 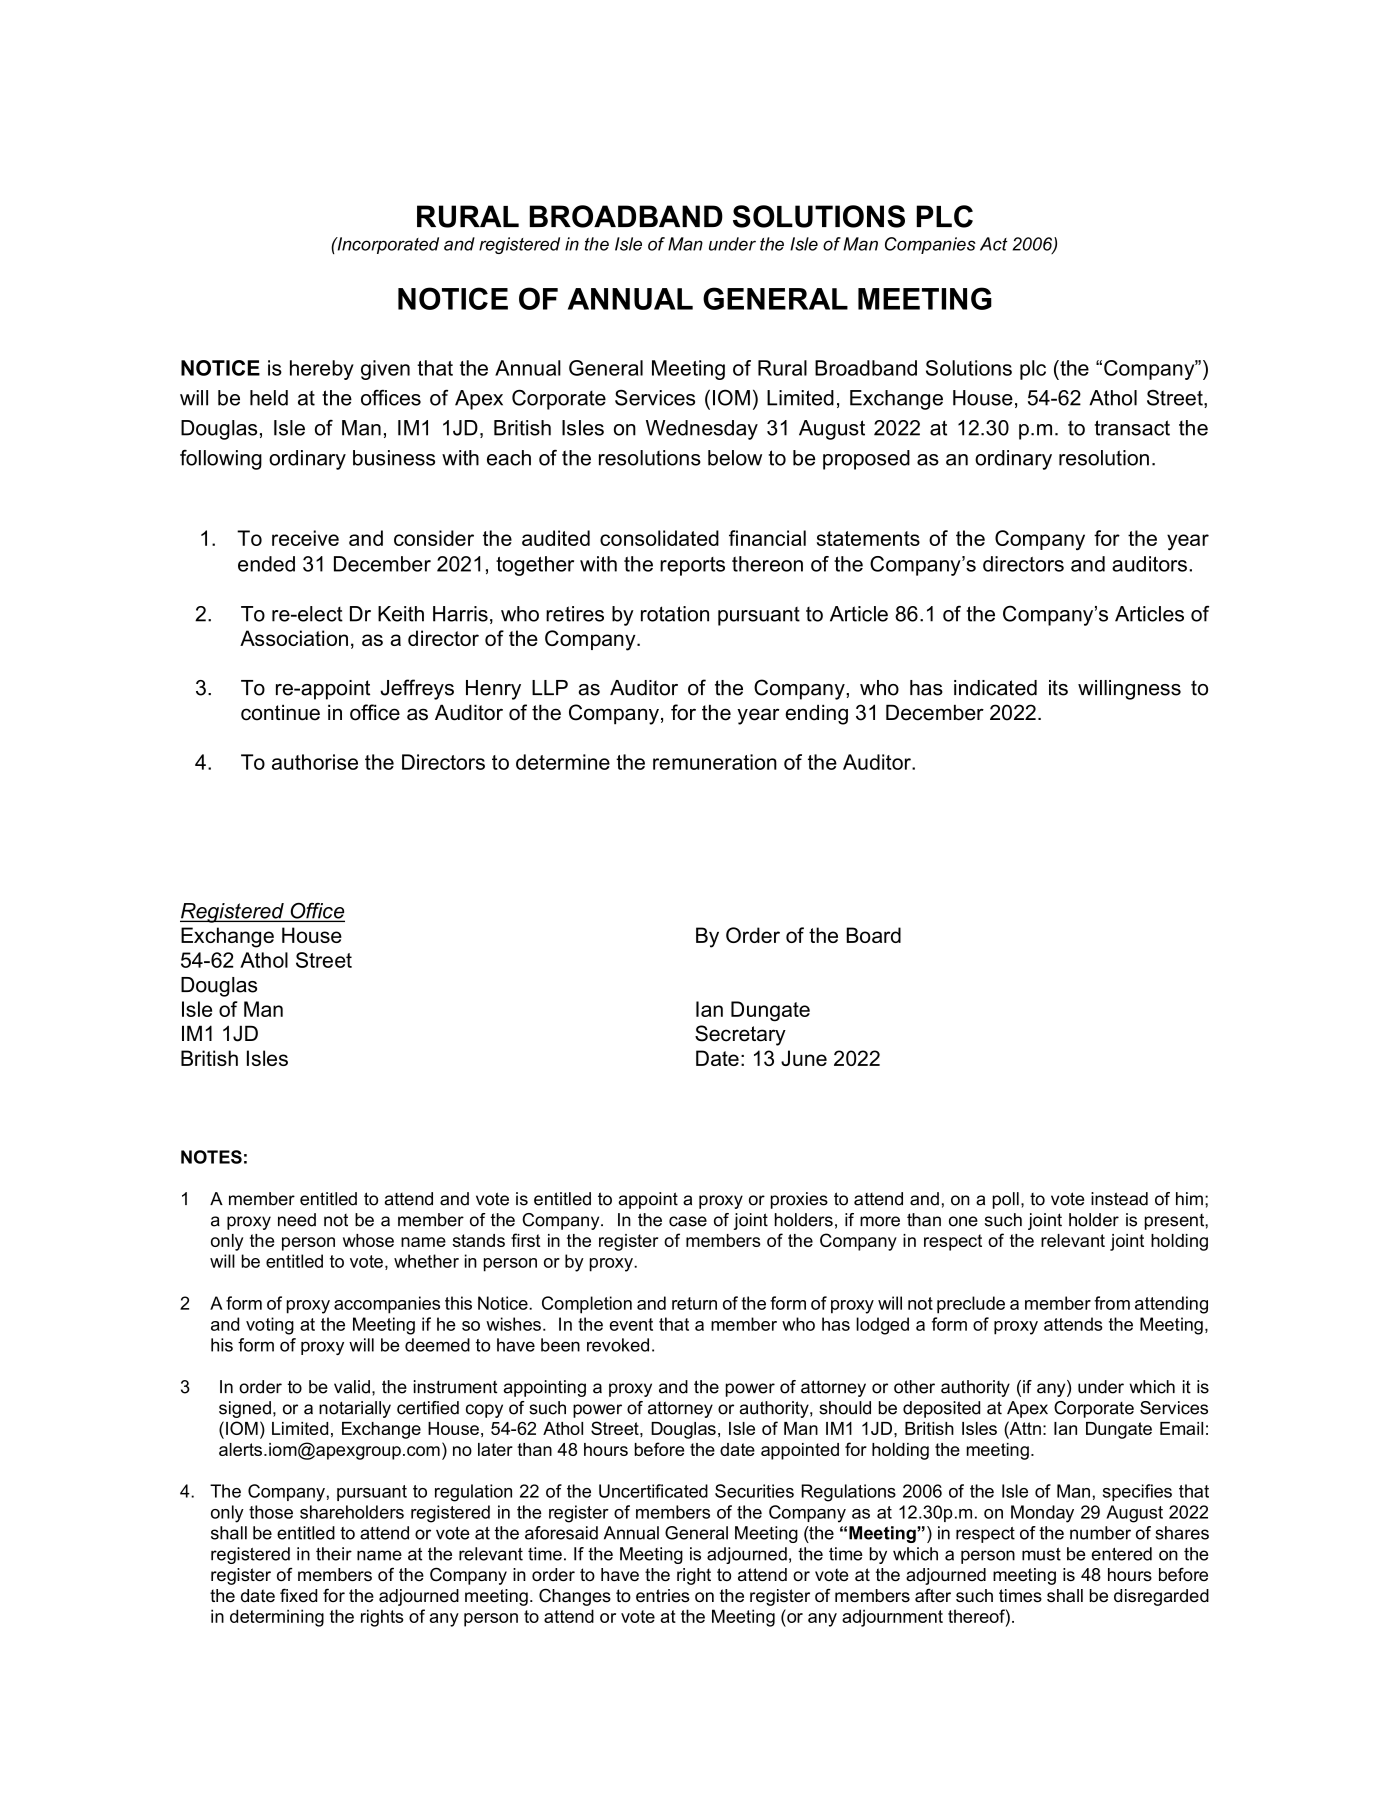 What do you see at coordinates (298, 1595) in the page?
I see `fixed` at bounding box center [298, 1595].
